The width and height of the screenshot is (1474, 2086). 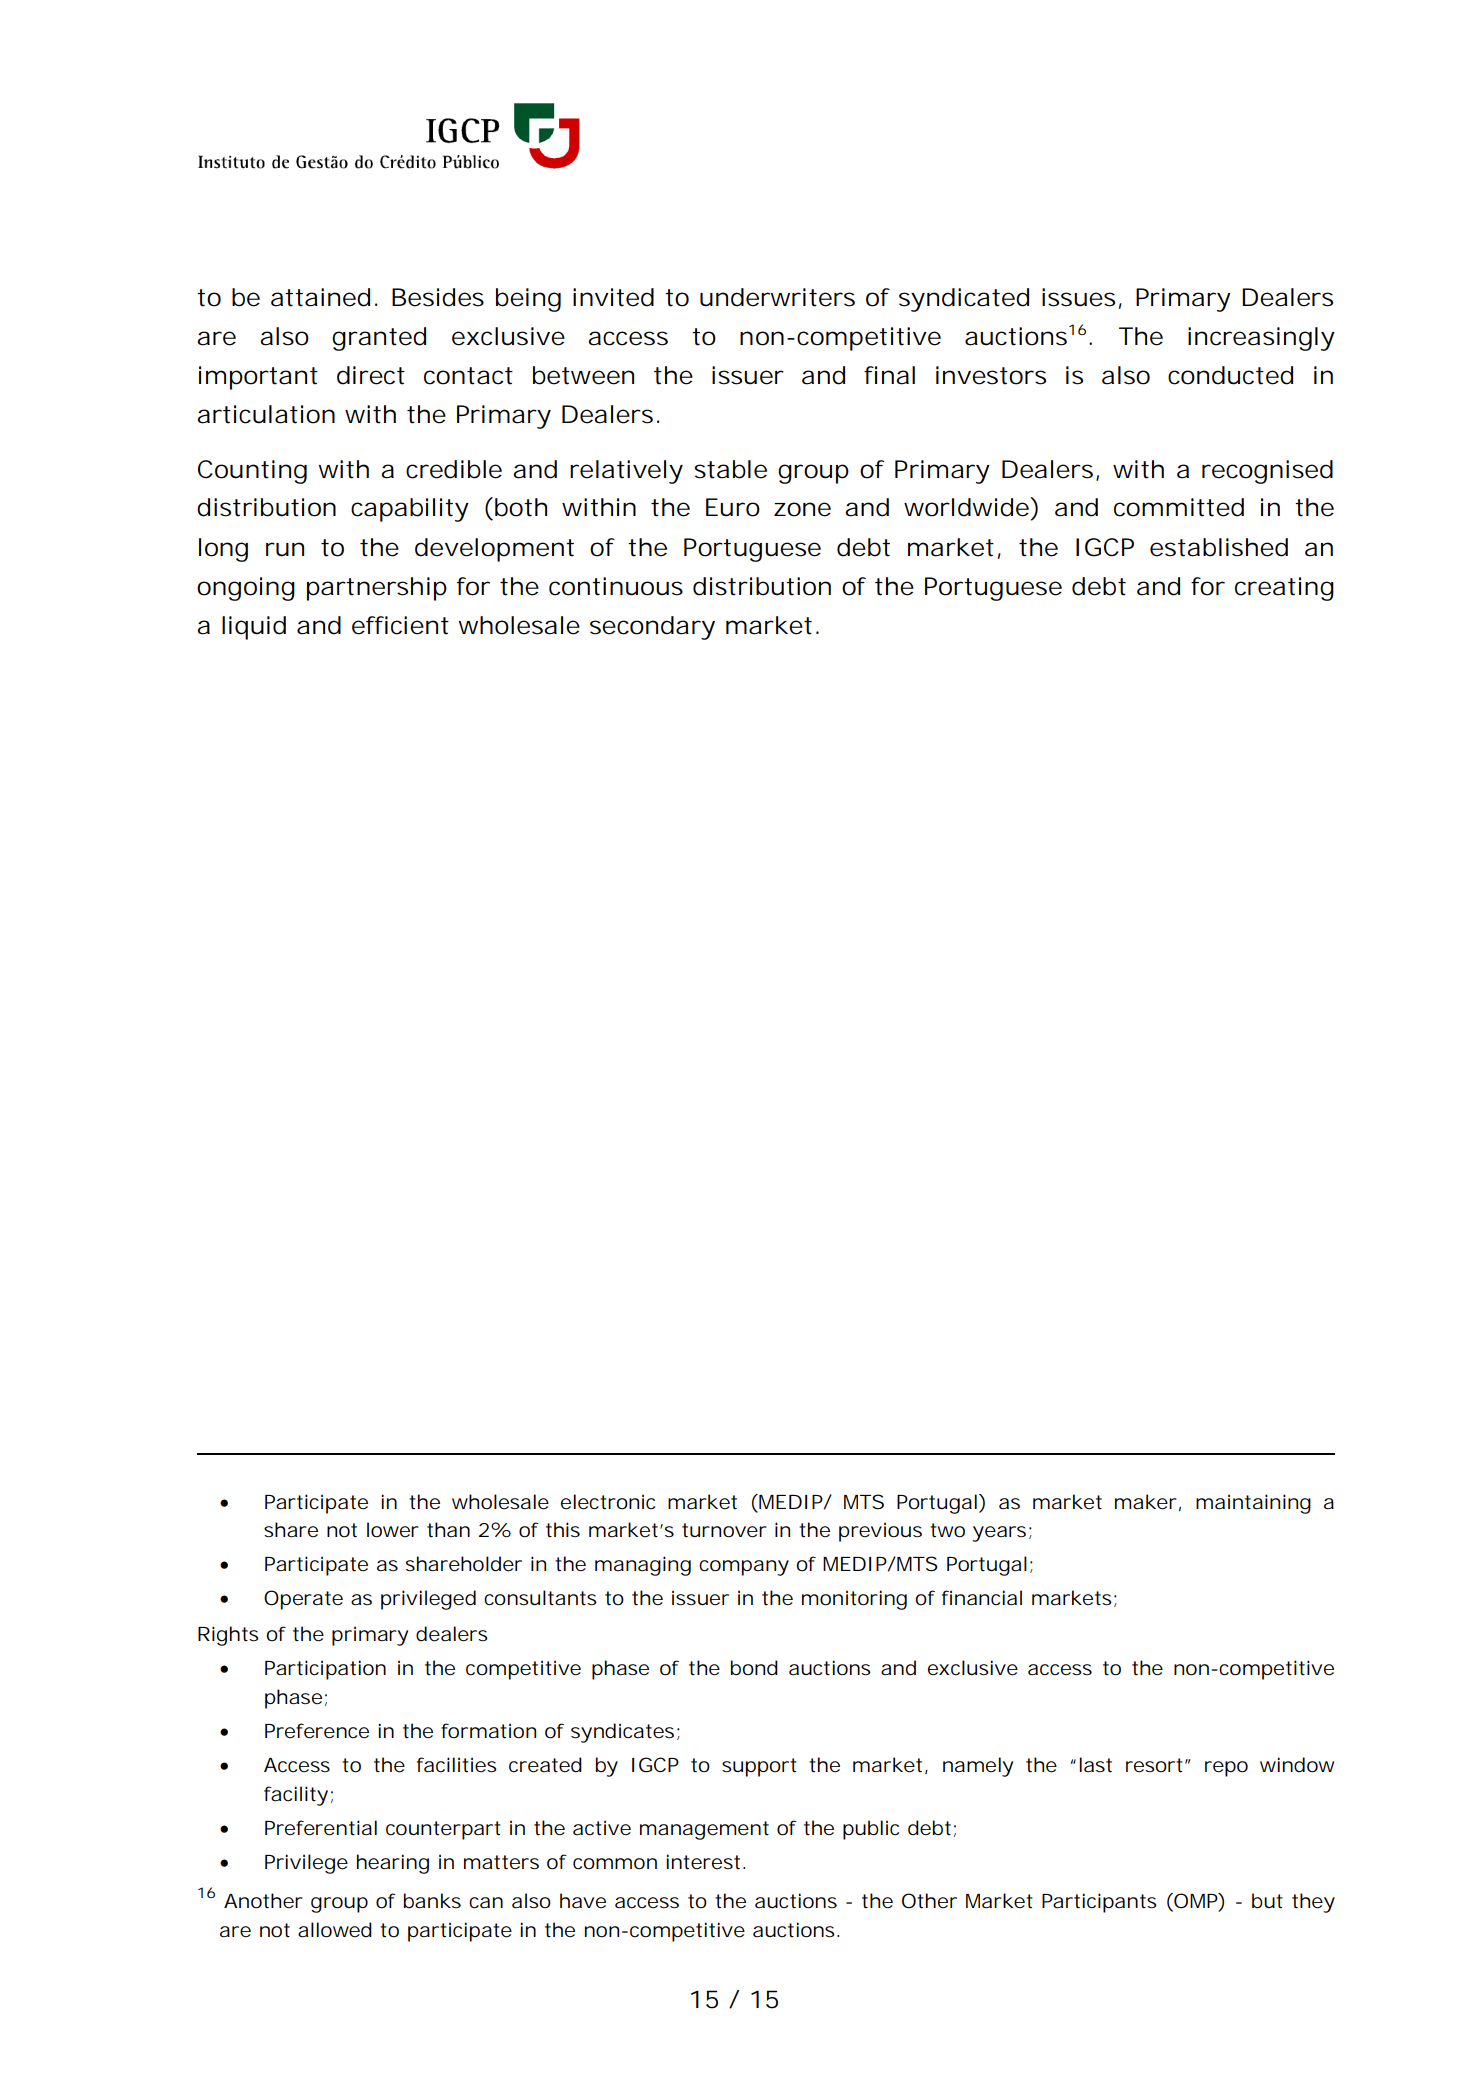 What do you see at coordinates (1146, 1502) in the screenshot?
I see `maker` at bounding box center [1146, 1502].
